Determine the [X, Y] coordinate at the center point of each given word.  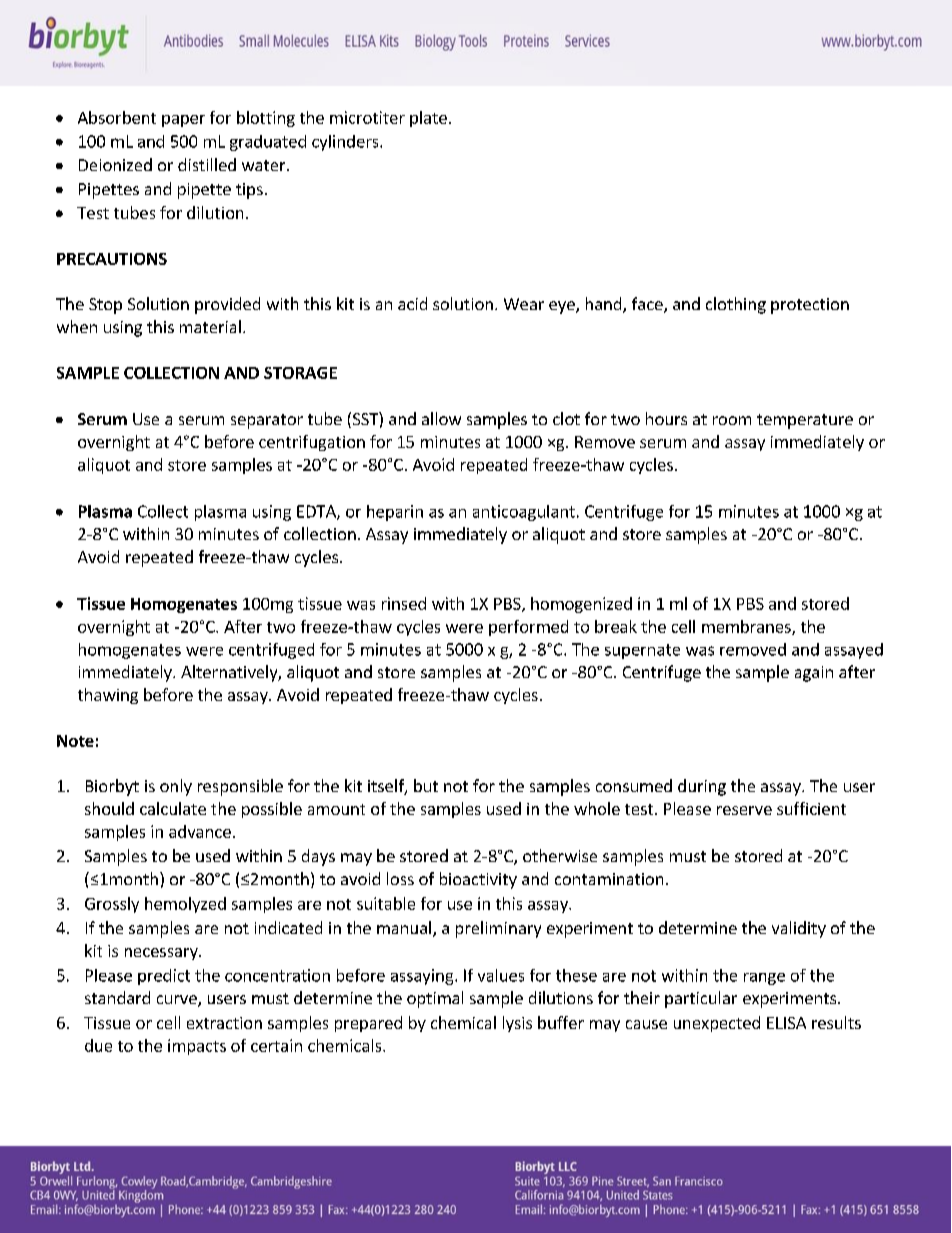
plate [428, 119]
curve [178, 1001]
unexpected [717, 1024]
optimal [435, 999]
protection [810, 306]
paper [183, 121]
